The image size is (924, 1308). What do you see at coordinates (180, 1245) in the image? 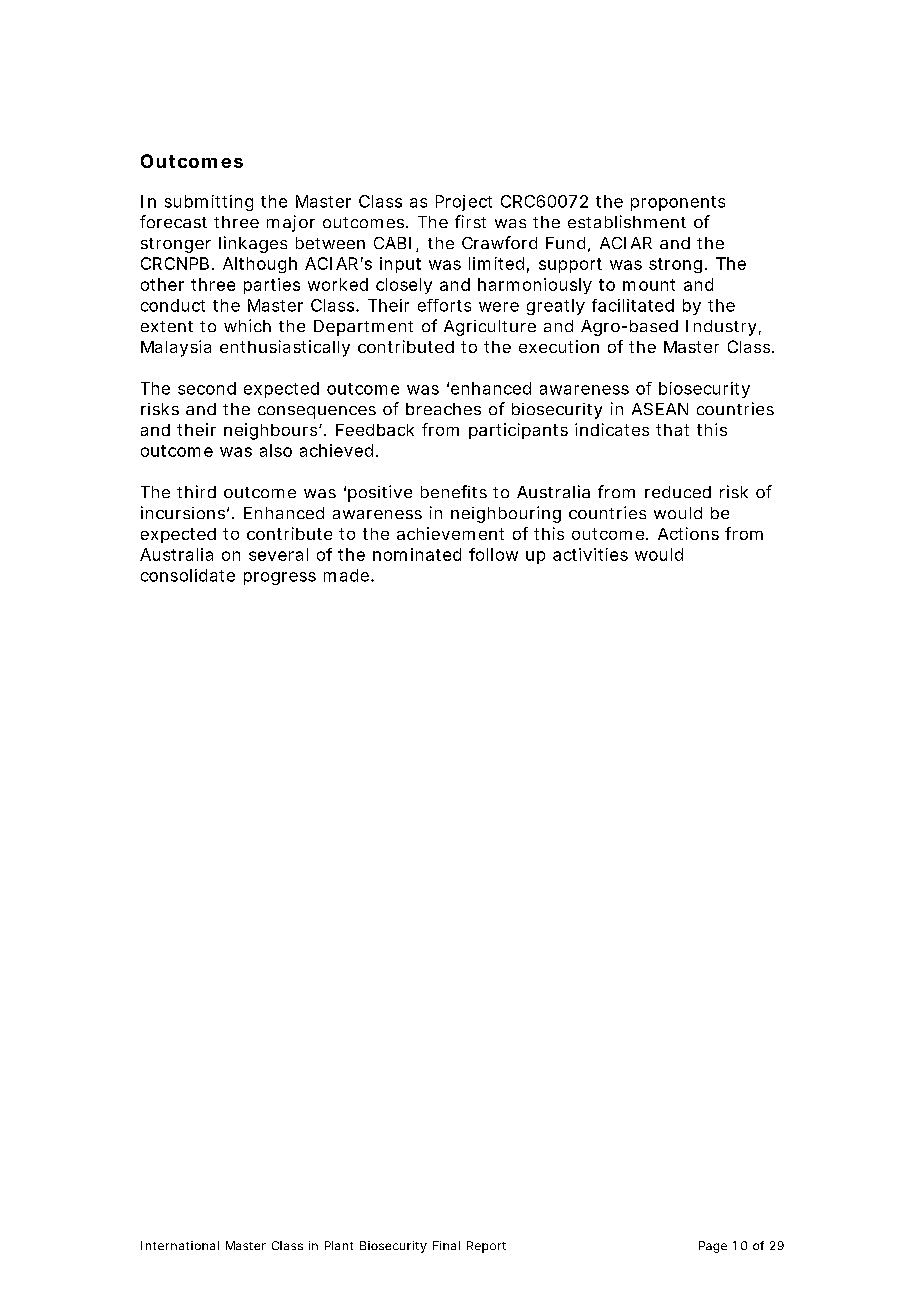
I see `International` at bounding box center [180, 1245].
